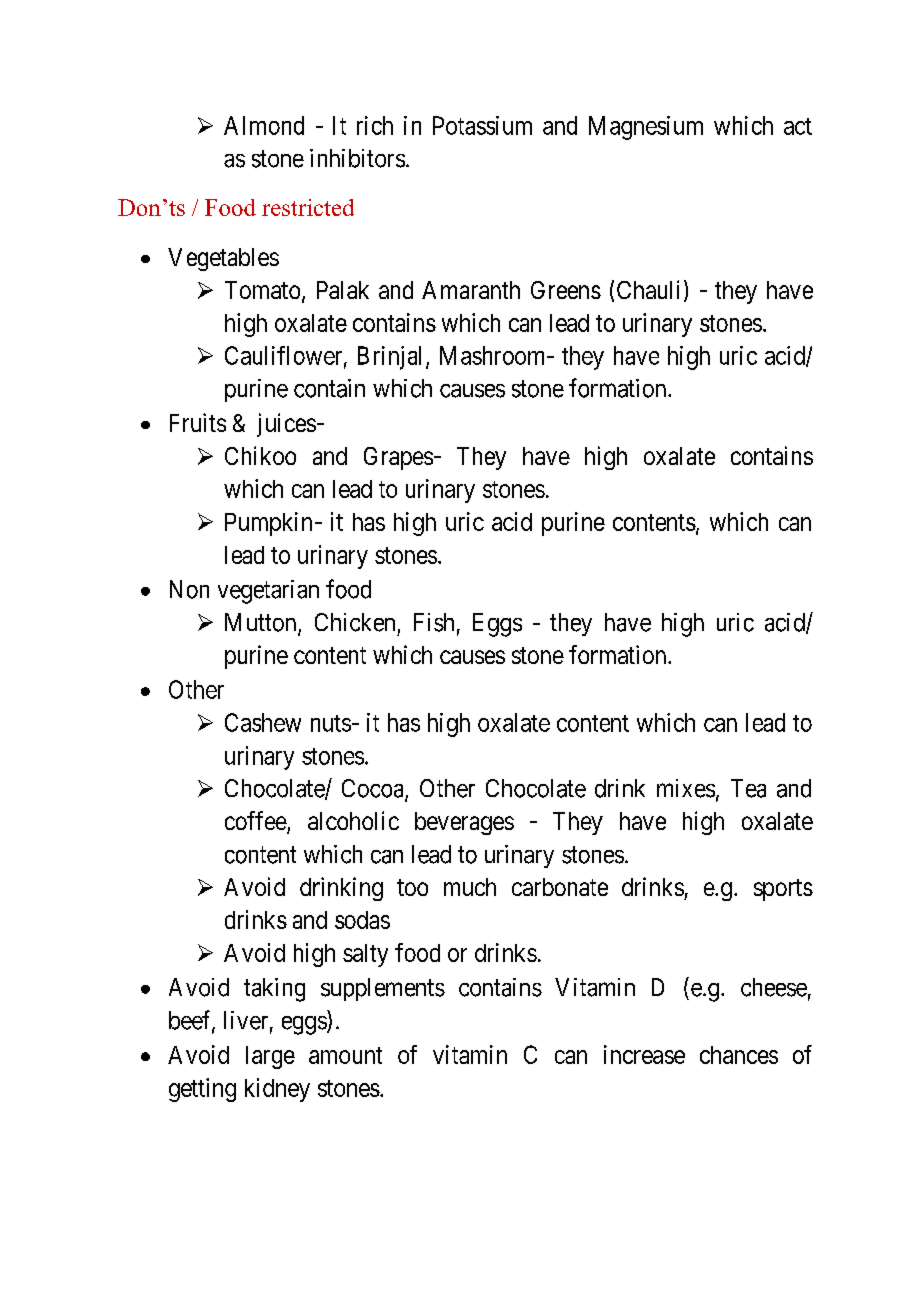 Image resolution: width=924 pixels, height=1308 pixels. I want to click on coffee, so click(256, 822).
